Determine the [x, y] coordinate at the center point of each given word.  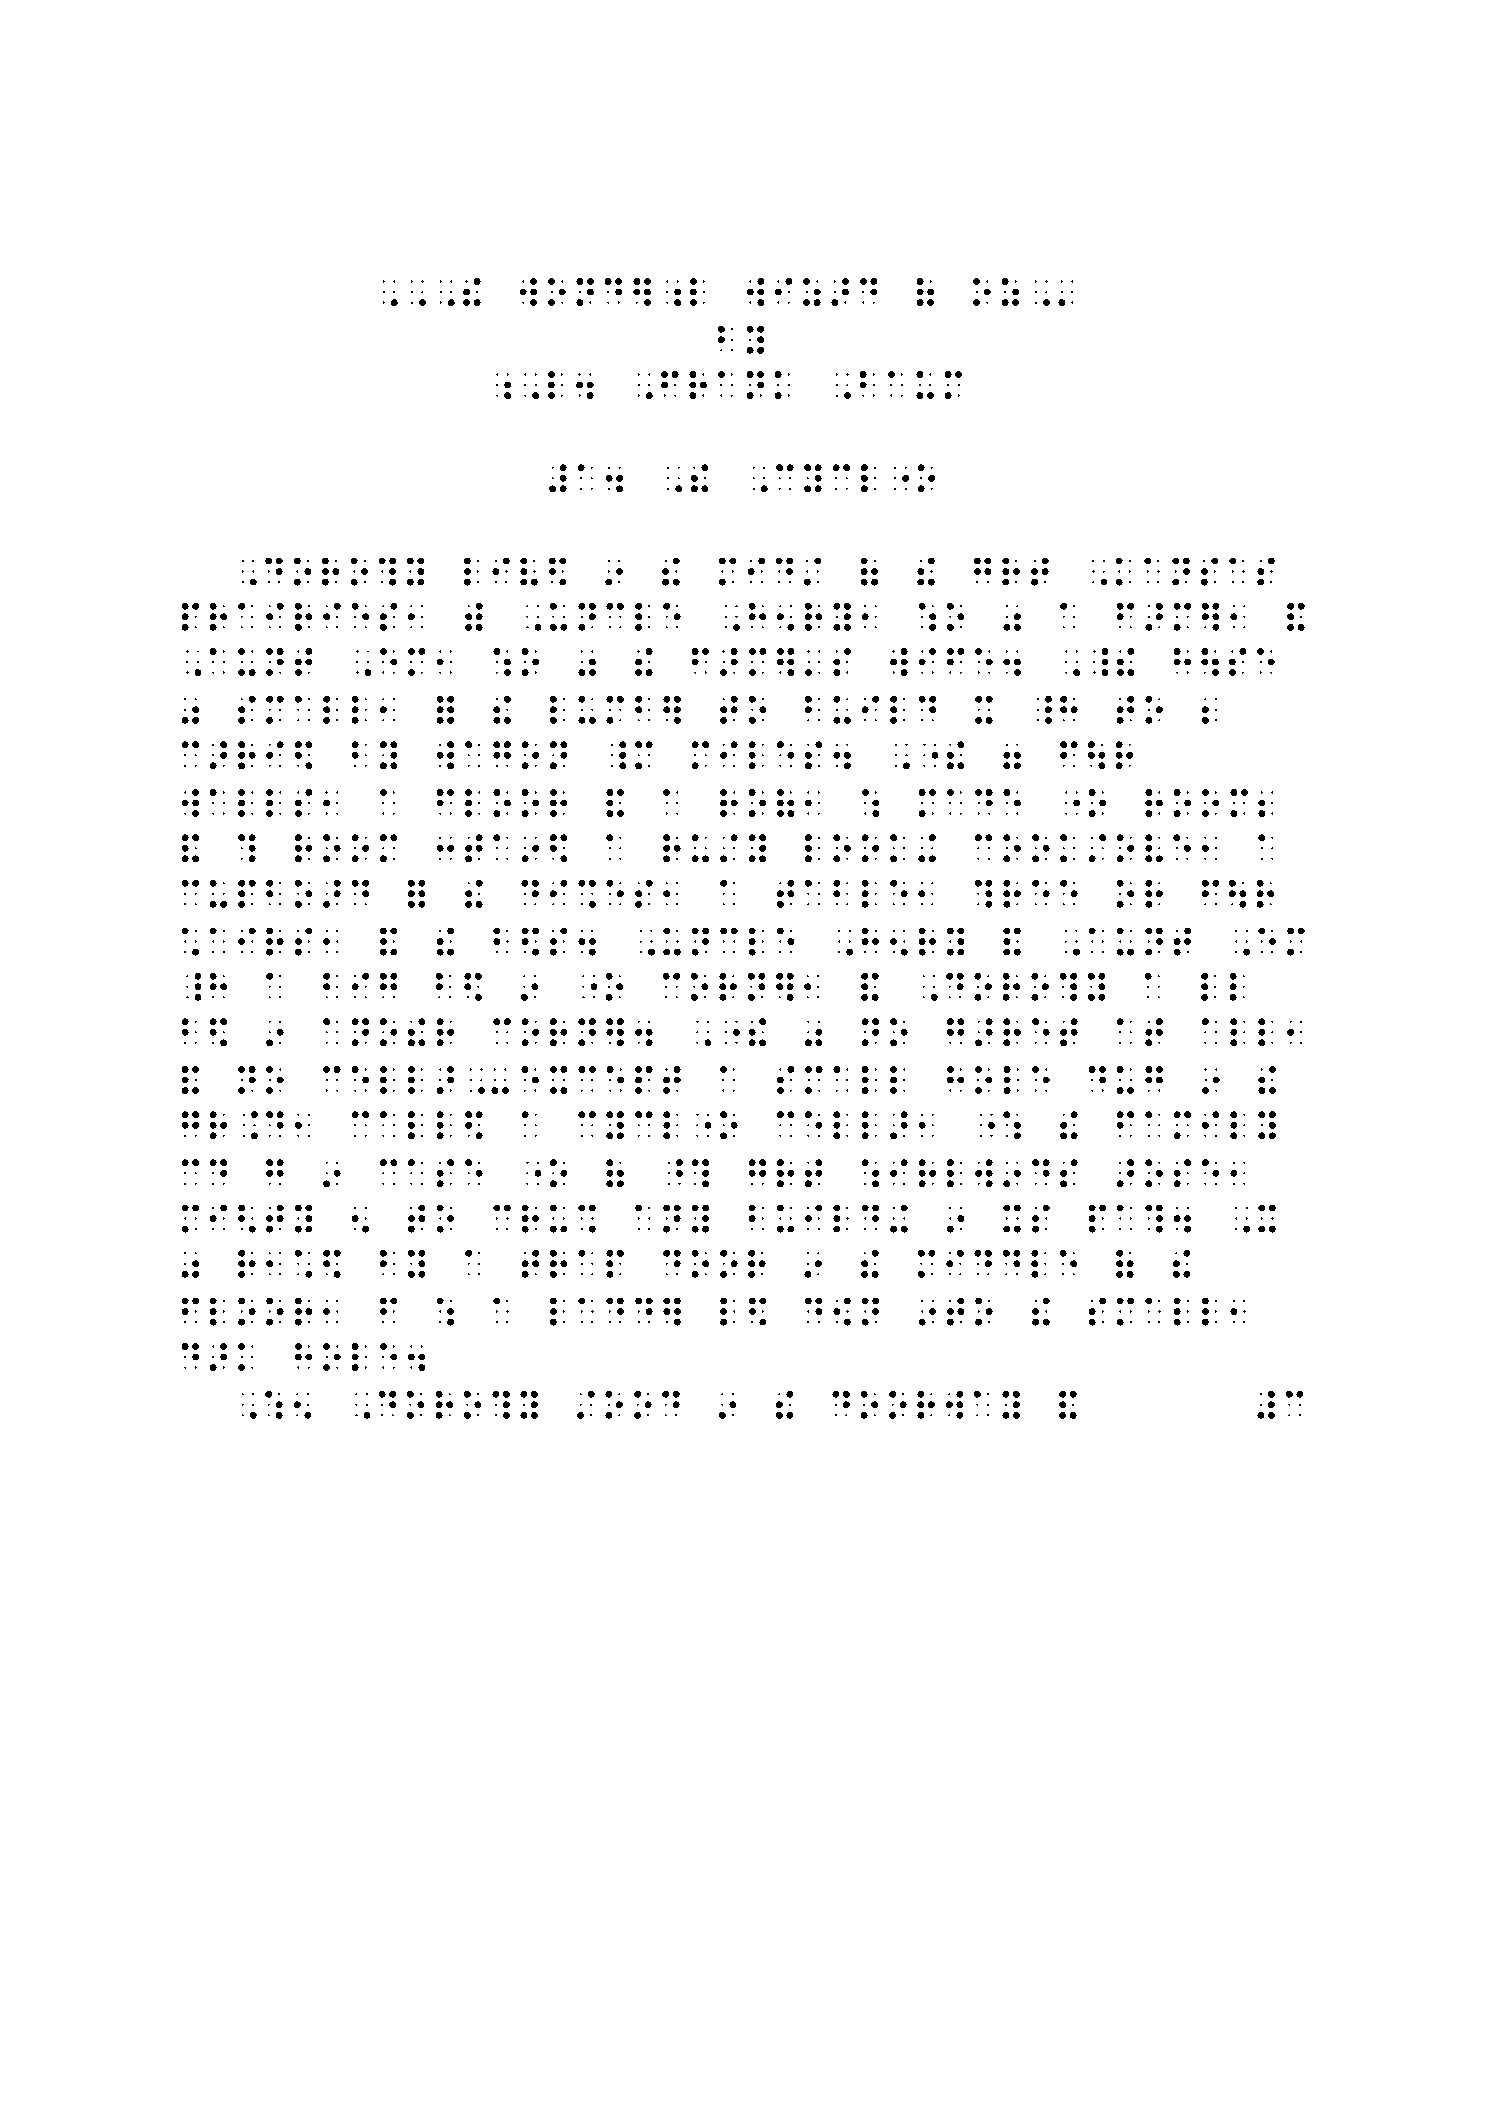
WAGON [502, 755]
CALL [402, 1125]
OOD [642, 1405]
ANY [672, 1219]
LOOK [855, 848]
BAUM [911, 385]
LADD [601, 1312]
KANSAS [1195, 572]
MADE [970, 803]
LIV [501, 572]
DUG [1126, 1080]
